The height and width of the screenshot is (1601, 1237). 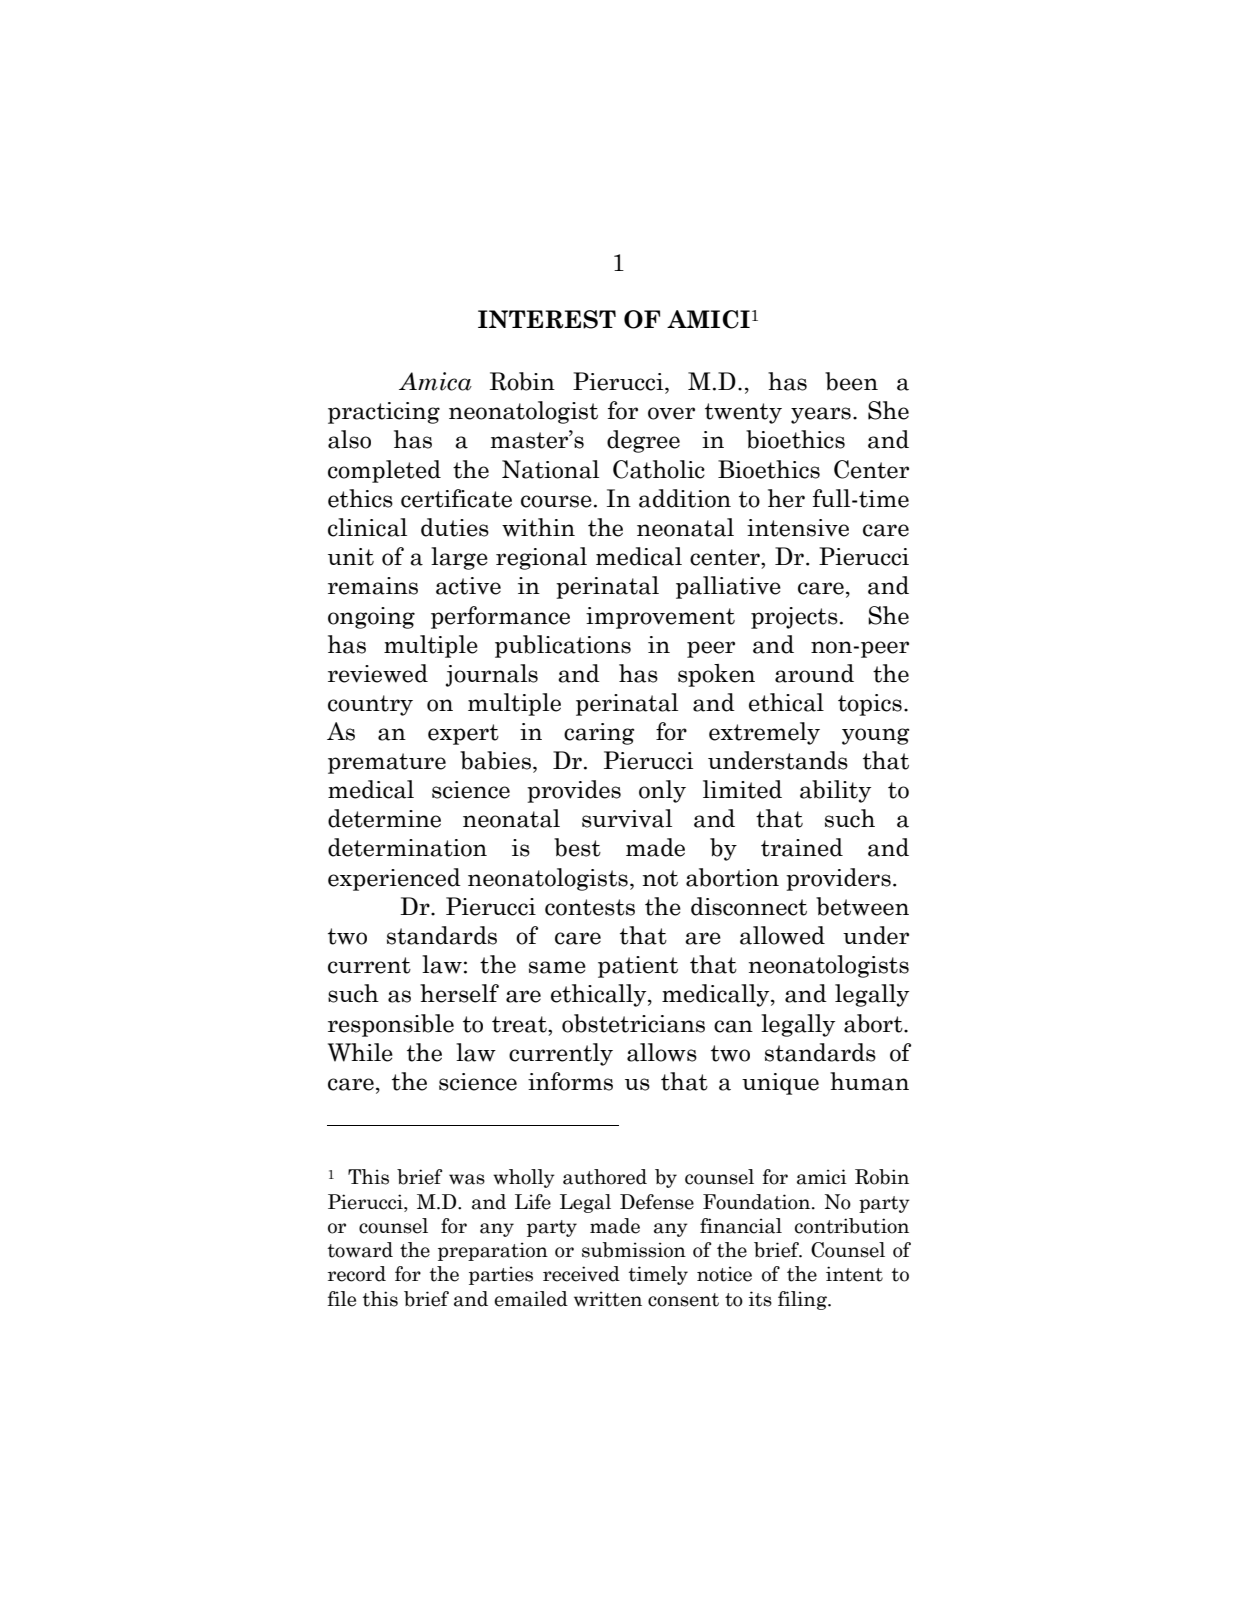 What do you see at coordinates (547, 319) in the screenshot?
I see `INTEREST` at bounding box center [547, 319].
